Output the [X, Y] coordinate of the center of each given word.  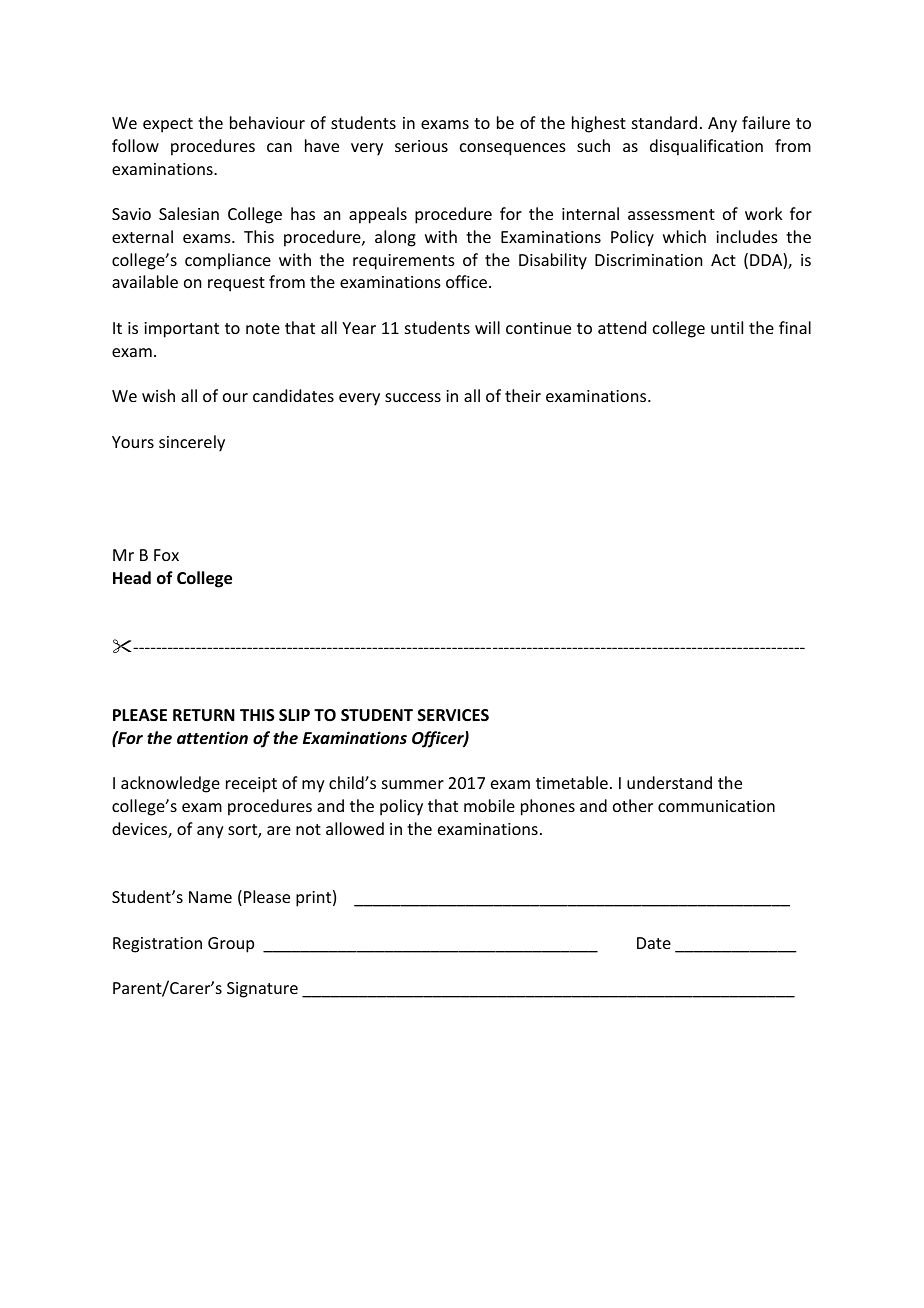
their [523, 395]
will [487, 327]
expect [168, 125]
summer [413, 784]
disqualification [706, 147]
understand [669, 782]
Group [231, 945]
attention [212, 738]
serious [421, 146]
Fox [166, 555]
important [181, 330]
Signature [262, 990]
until [727, 327]
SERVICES [453, 715]
